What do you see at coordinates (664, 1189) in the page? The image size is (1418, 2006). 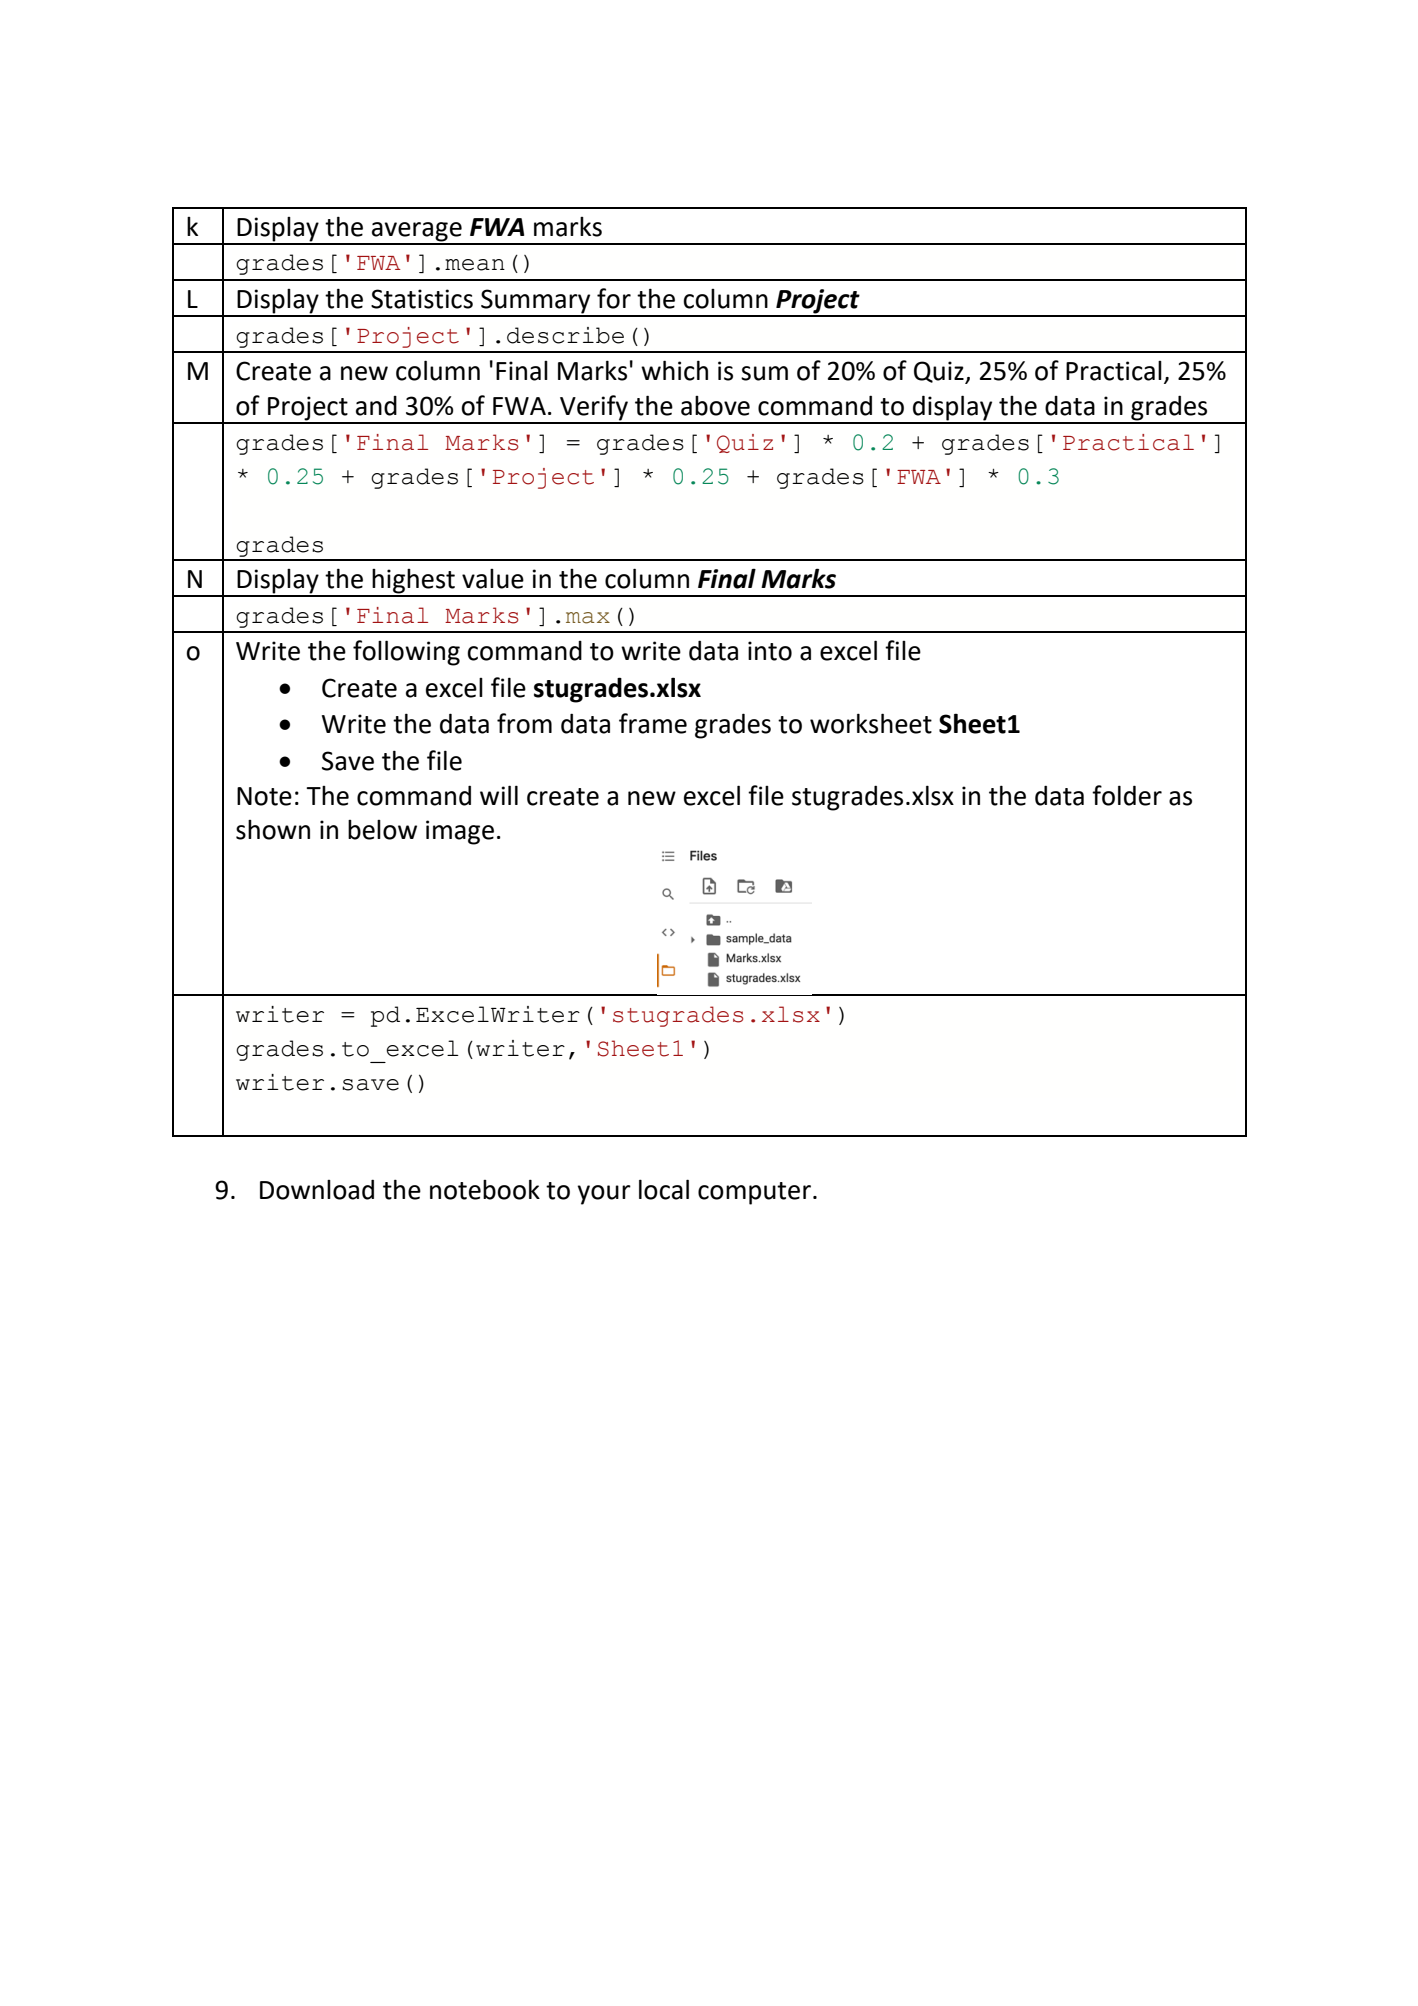 I see `local` at bounding box center [664, 1189].
